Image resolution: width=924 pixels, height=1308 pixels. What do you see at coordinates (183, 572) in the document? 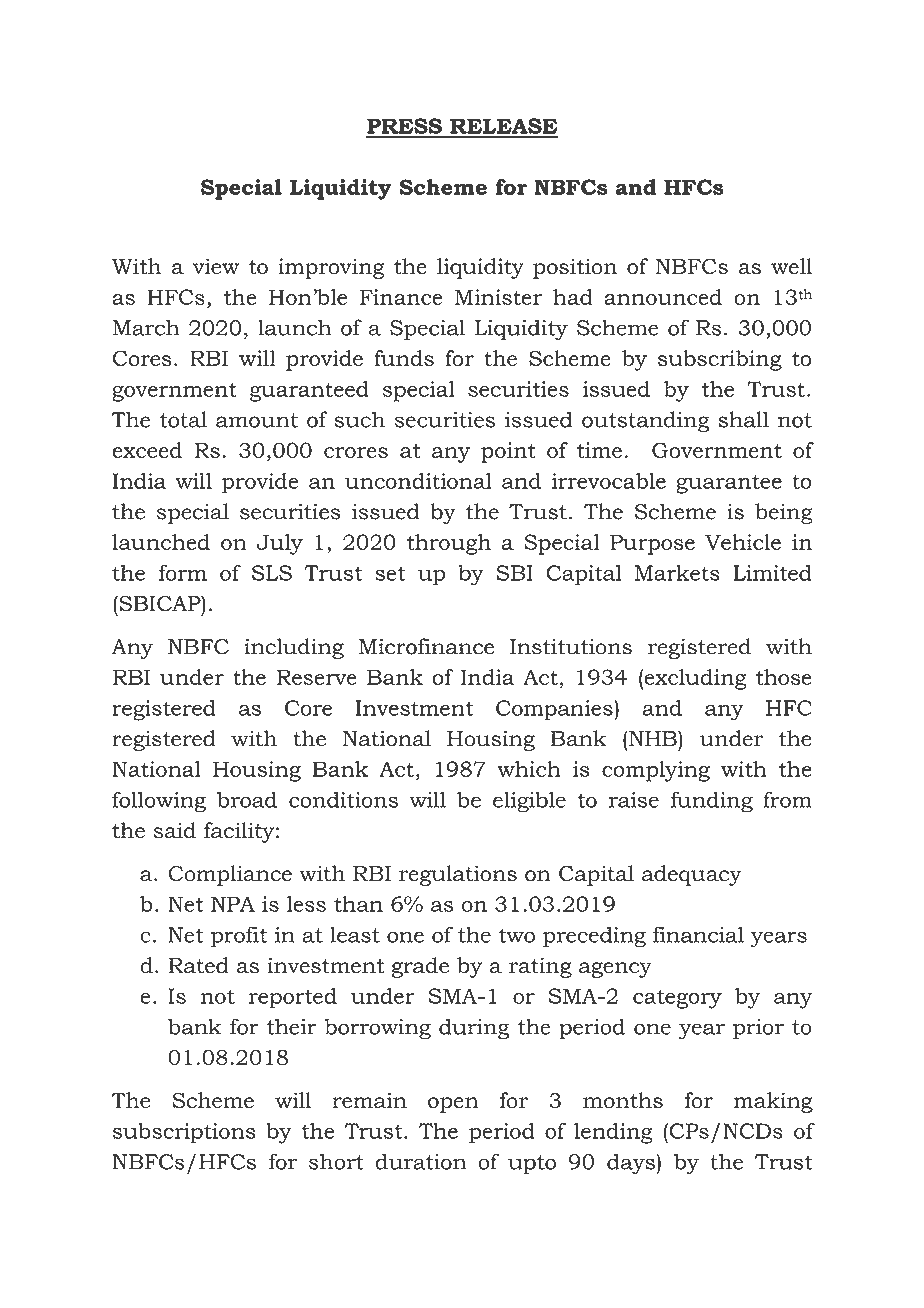
I see `form` at bounding box center [183, 572].
